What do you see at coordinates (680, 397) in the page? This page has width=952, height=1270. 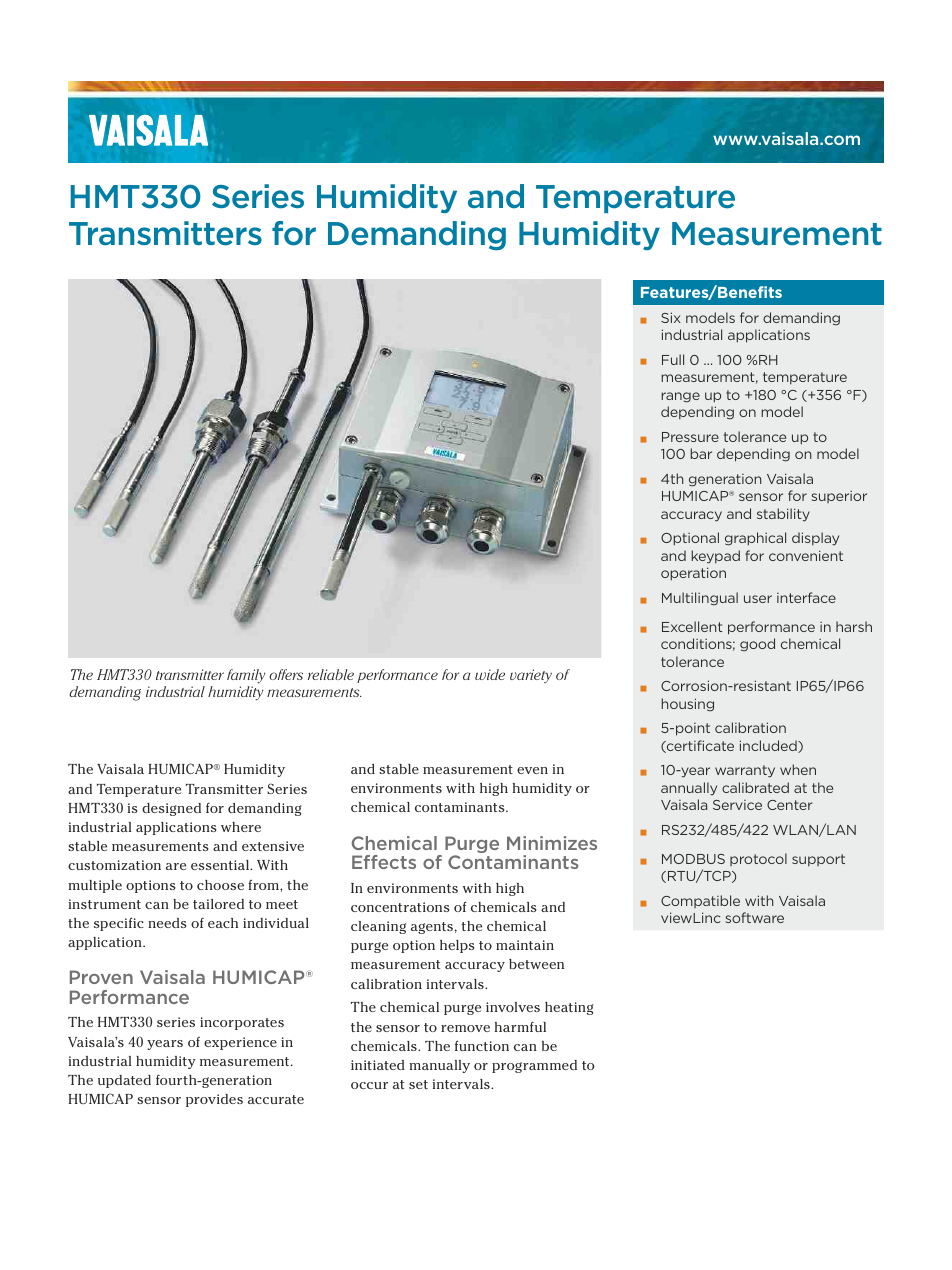 I see `range` at bounding box center [680, 397].
